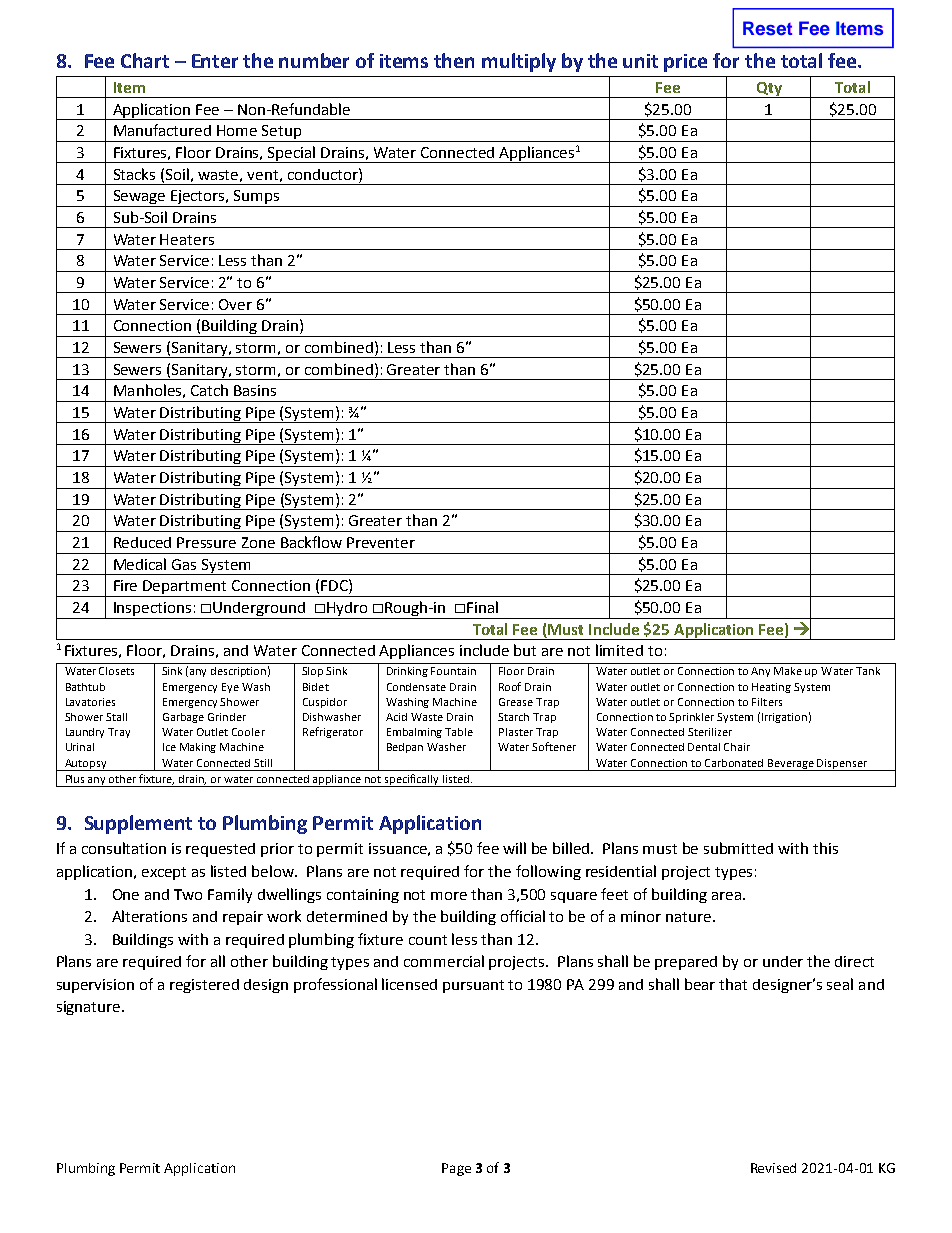  Describe the element at coordinates (209, 390) in the page. I see `Catch` at that location.
